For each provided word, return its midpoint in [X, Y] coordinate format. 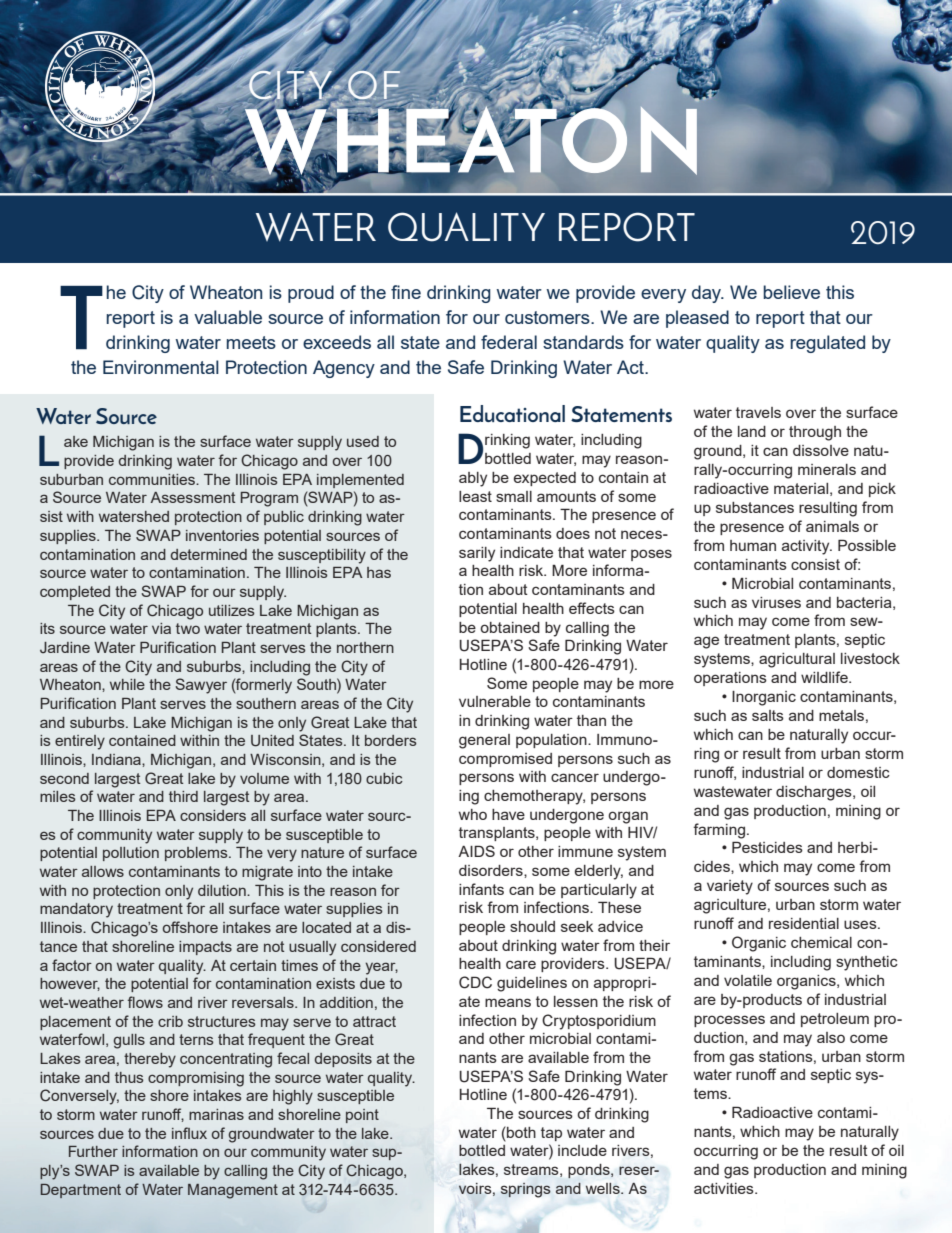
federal [509, 342]
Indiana [117, 759]
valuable [228, 317]
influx [189, 1133]
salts [768, 715]
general [484, 741]
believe [791, 292]
